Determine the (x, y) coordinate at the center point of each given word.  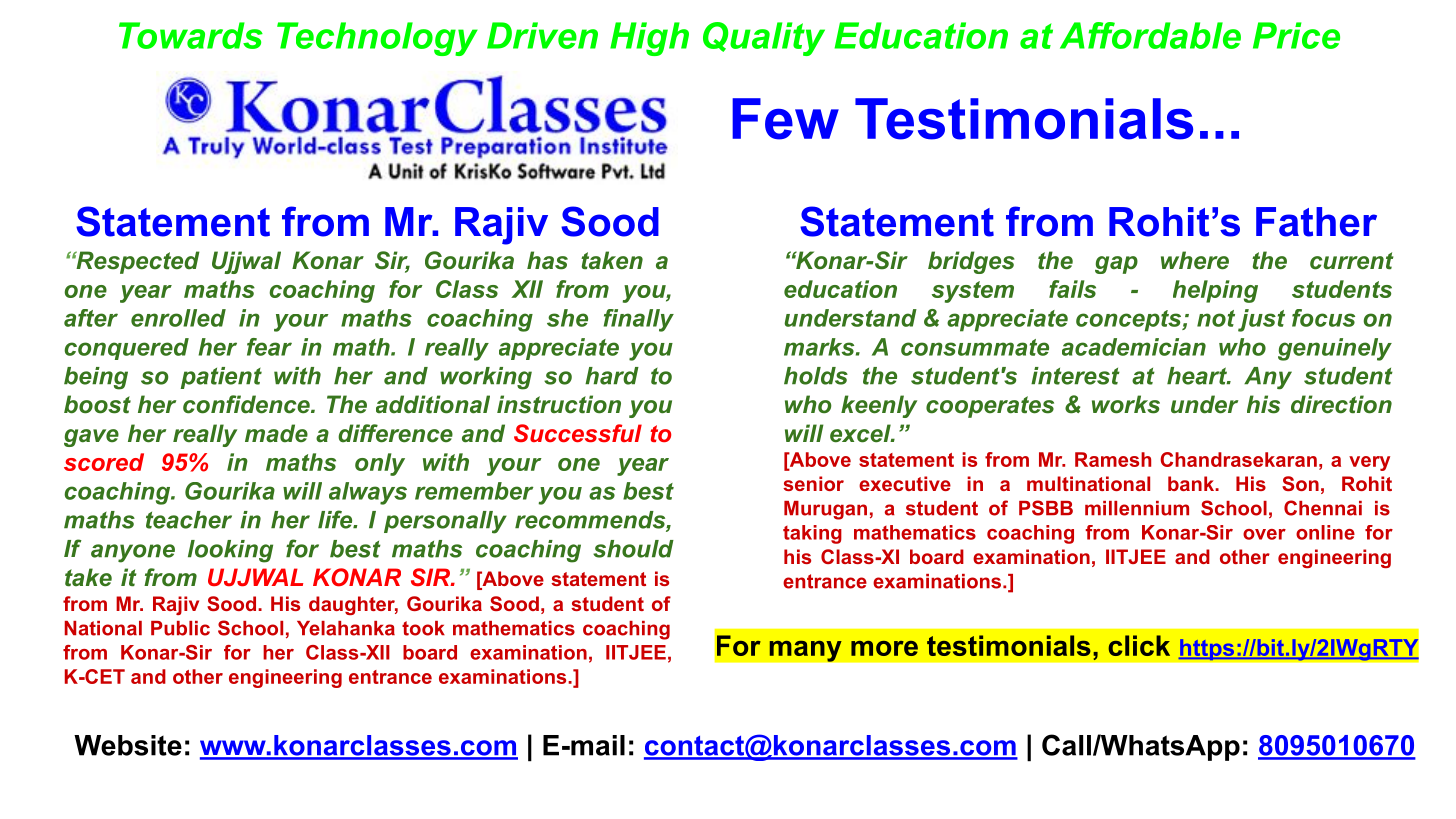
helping (1215, 291)
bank (1192, 483)
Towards (191, 35)
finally (639, 320)
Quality (764, 39)
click (1139, 645)
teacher (189, 520)
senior (813, 483)
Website (128, 745)
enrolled (178, 318)
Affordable (1150, 35)
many (805, 651)
